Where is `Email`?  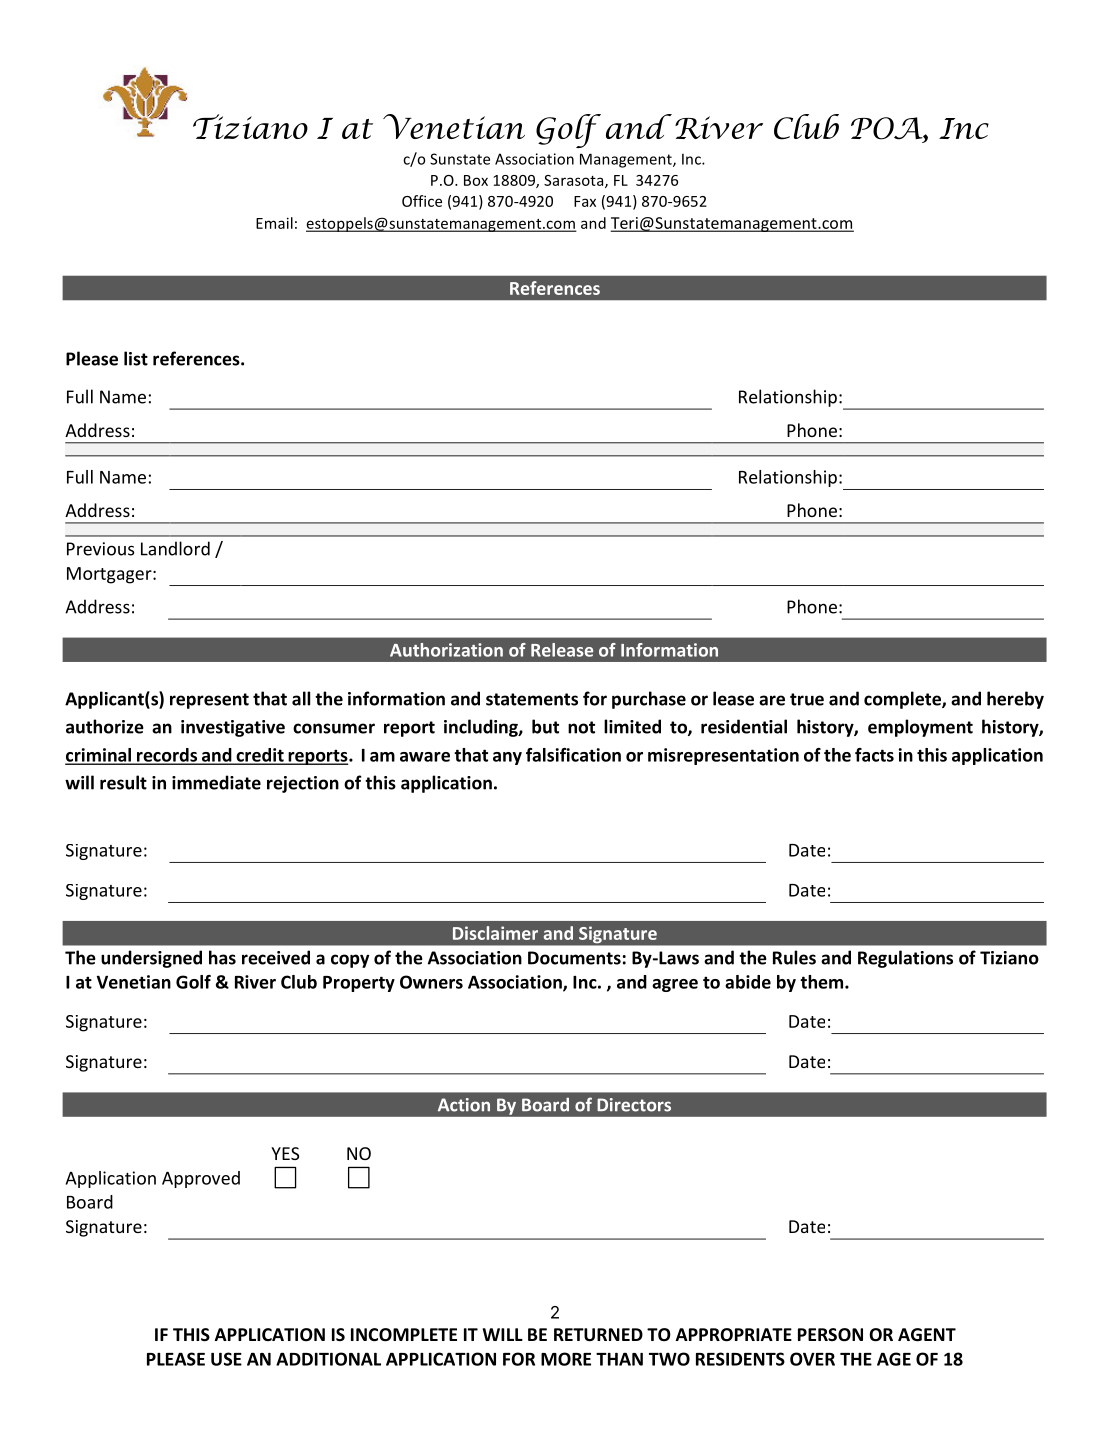 Email is located at coordinates (274, 223).
